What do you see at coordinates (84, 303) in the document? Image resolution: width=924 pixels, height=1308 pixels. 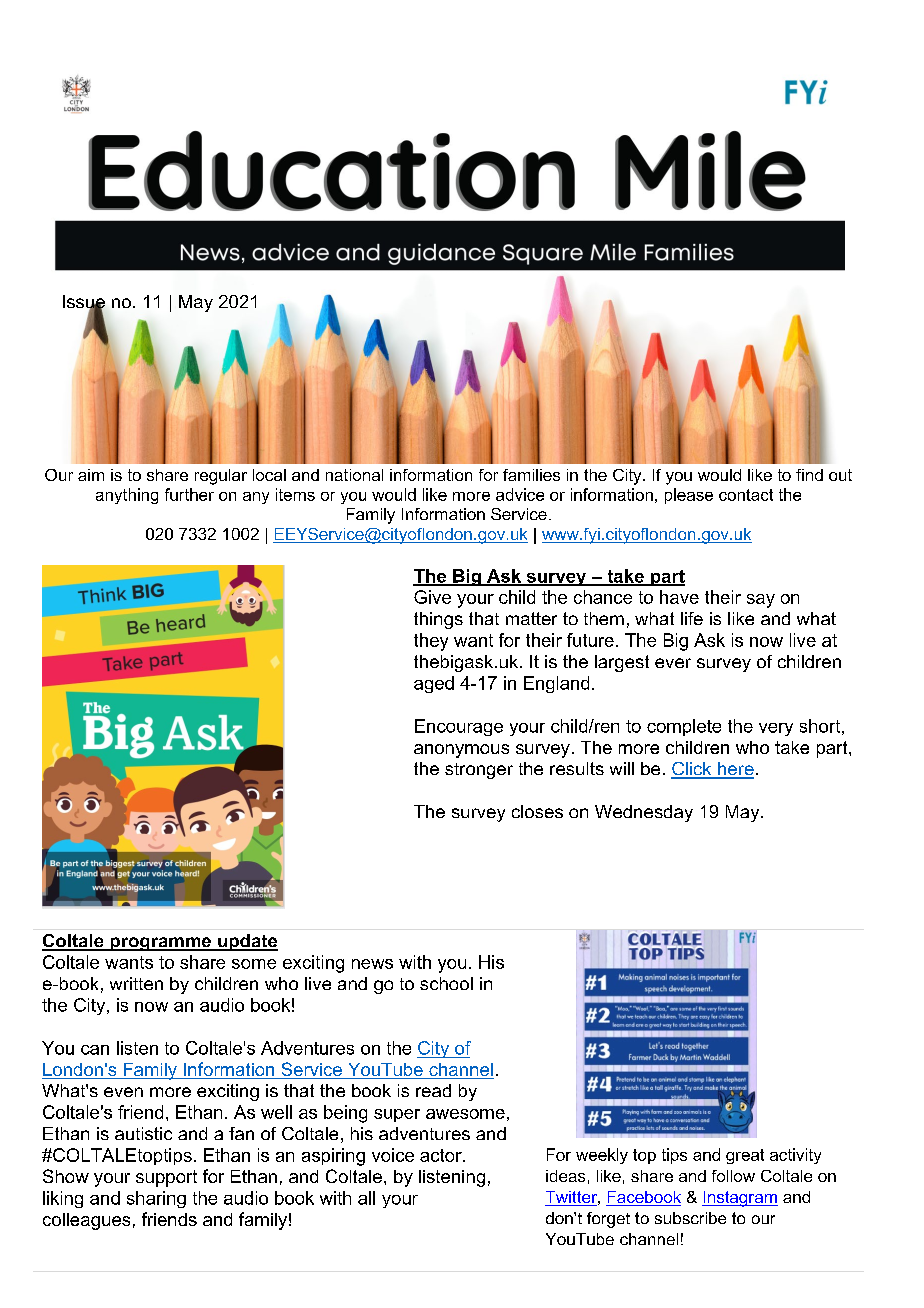 I see `Issue` at bounding box center [84, 303].
